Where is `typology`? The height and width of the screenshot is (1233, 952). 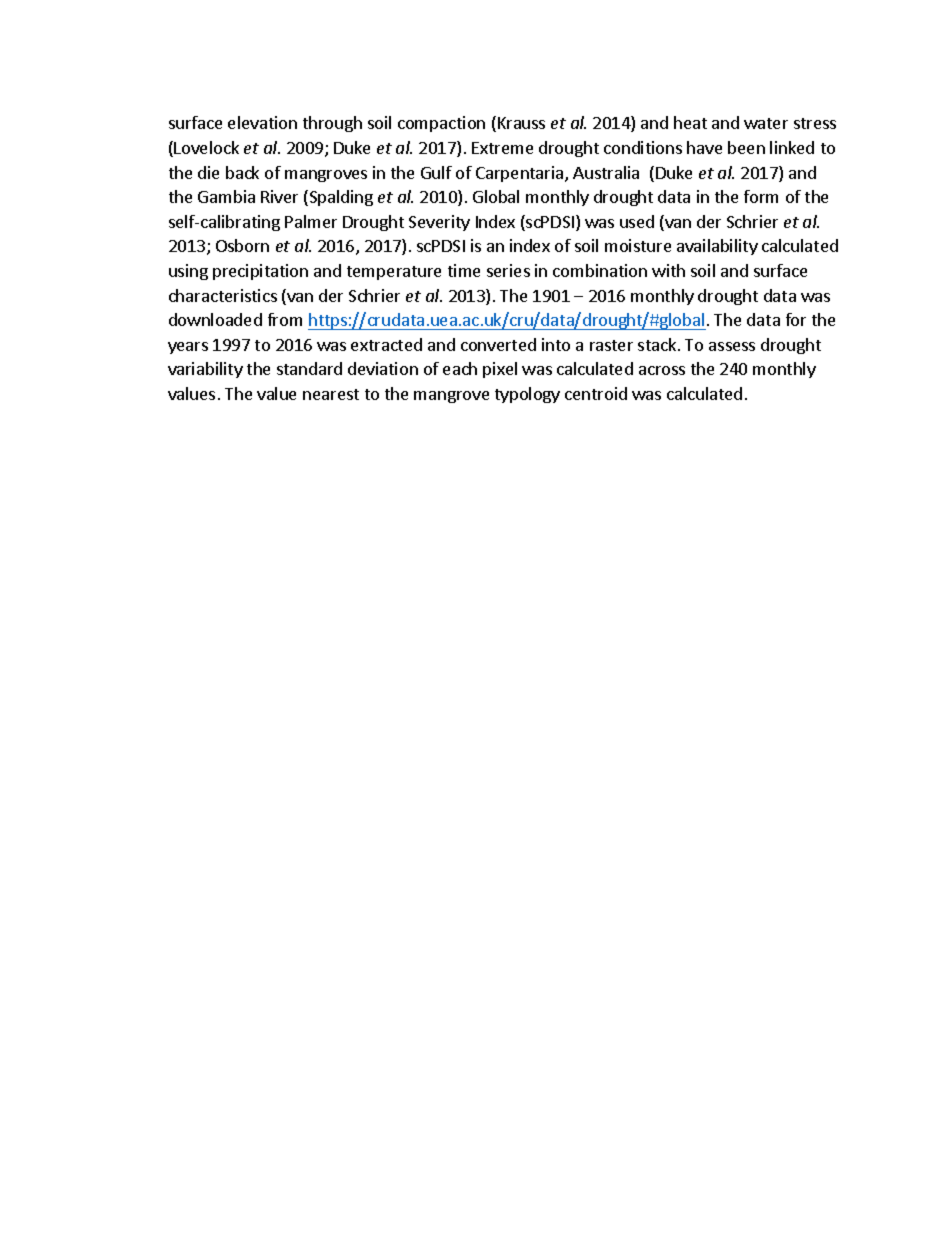 typology is located at coordinates (527, 395).
